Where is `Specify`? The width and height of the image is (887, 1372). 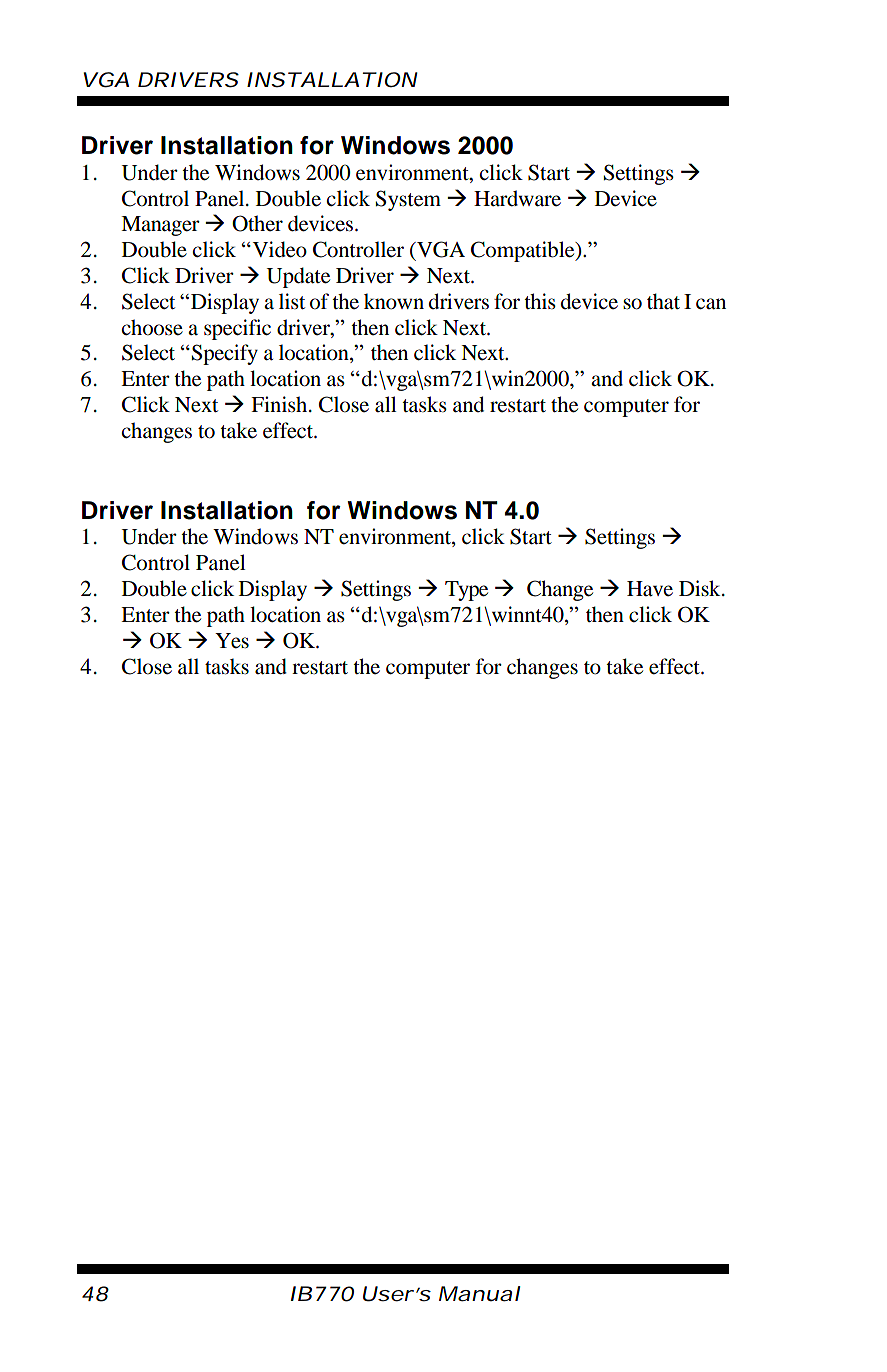
Specify is located at coordinates (225, 354).
